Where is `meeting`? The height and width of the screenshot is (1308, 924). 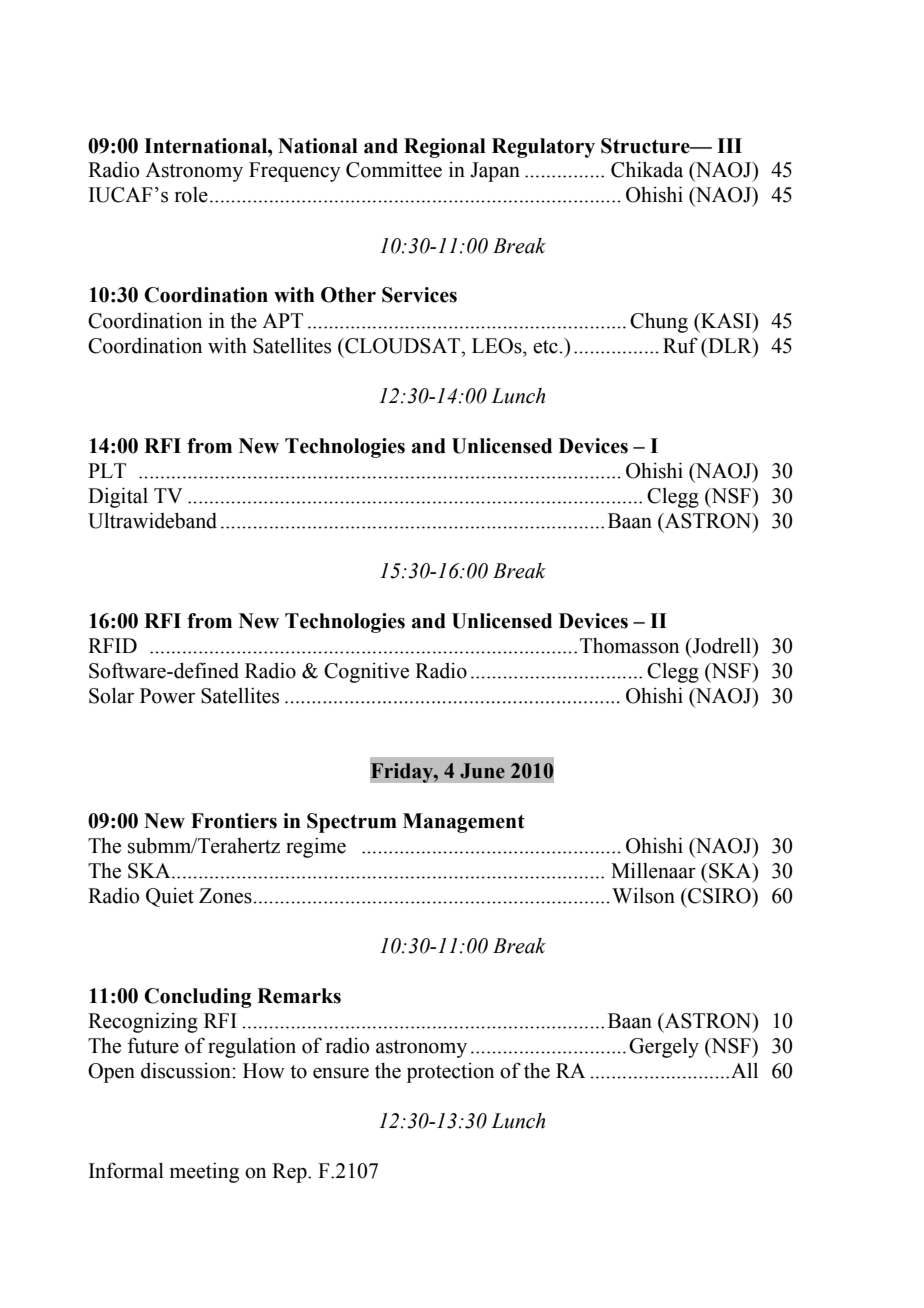
meeting is located at coordinates (204, 1173).
